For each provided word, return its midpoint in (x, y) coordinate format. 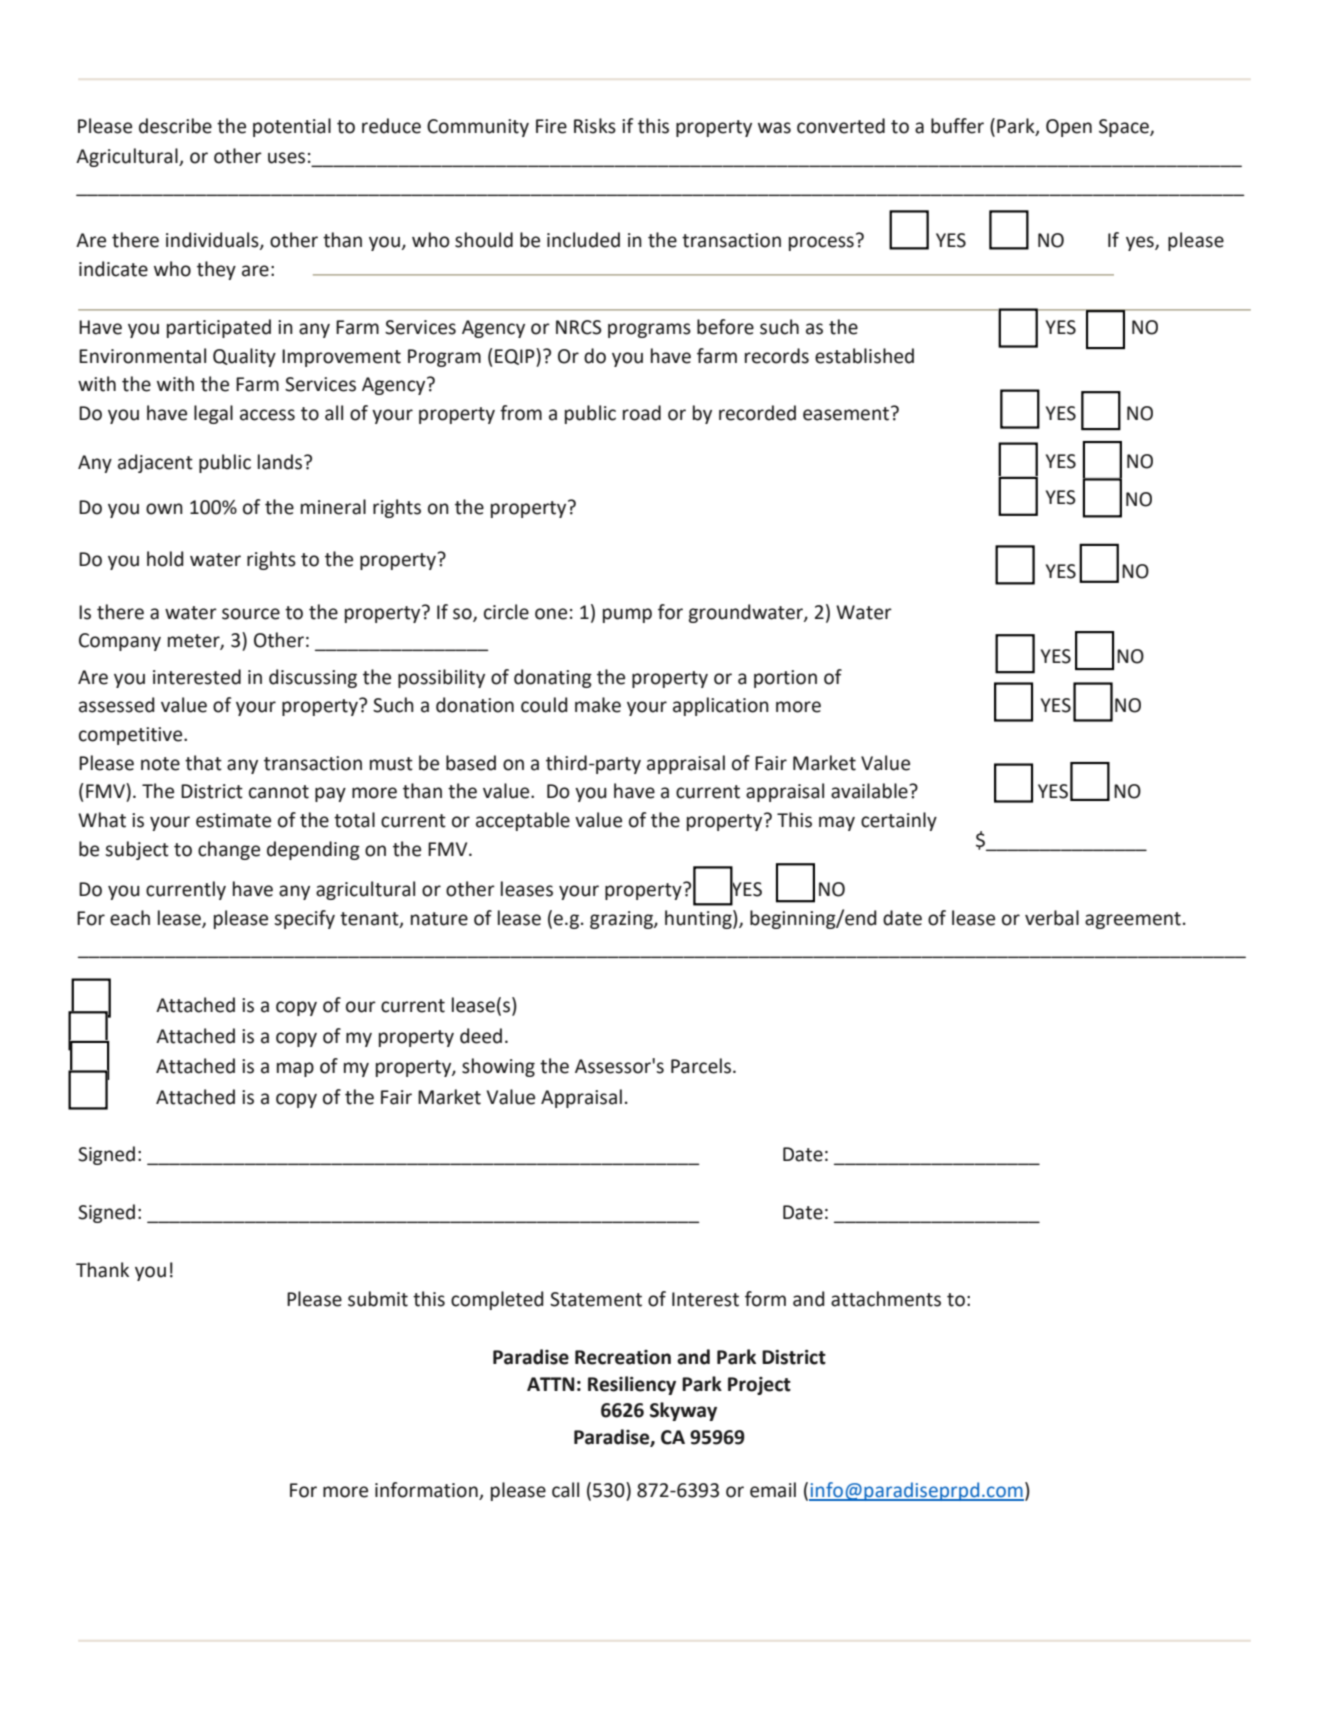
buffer (957, 126)
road (642, 413)
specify (304, 919)
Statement (596, 1299)
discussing (313, 678)
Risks (595, 126)
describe (175, 126)
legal (213, 414)
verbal (1052, 918)
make (598, 705)
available (870, 791)
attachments (886, 1299)
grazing (622, 920)
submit (378, 1299)
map (295, 1069)
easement (847, 413)
